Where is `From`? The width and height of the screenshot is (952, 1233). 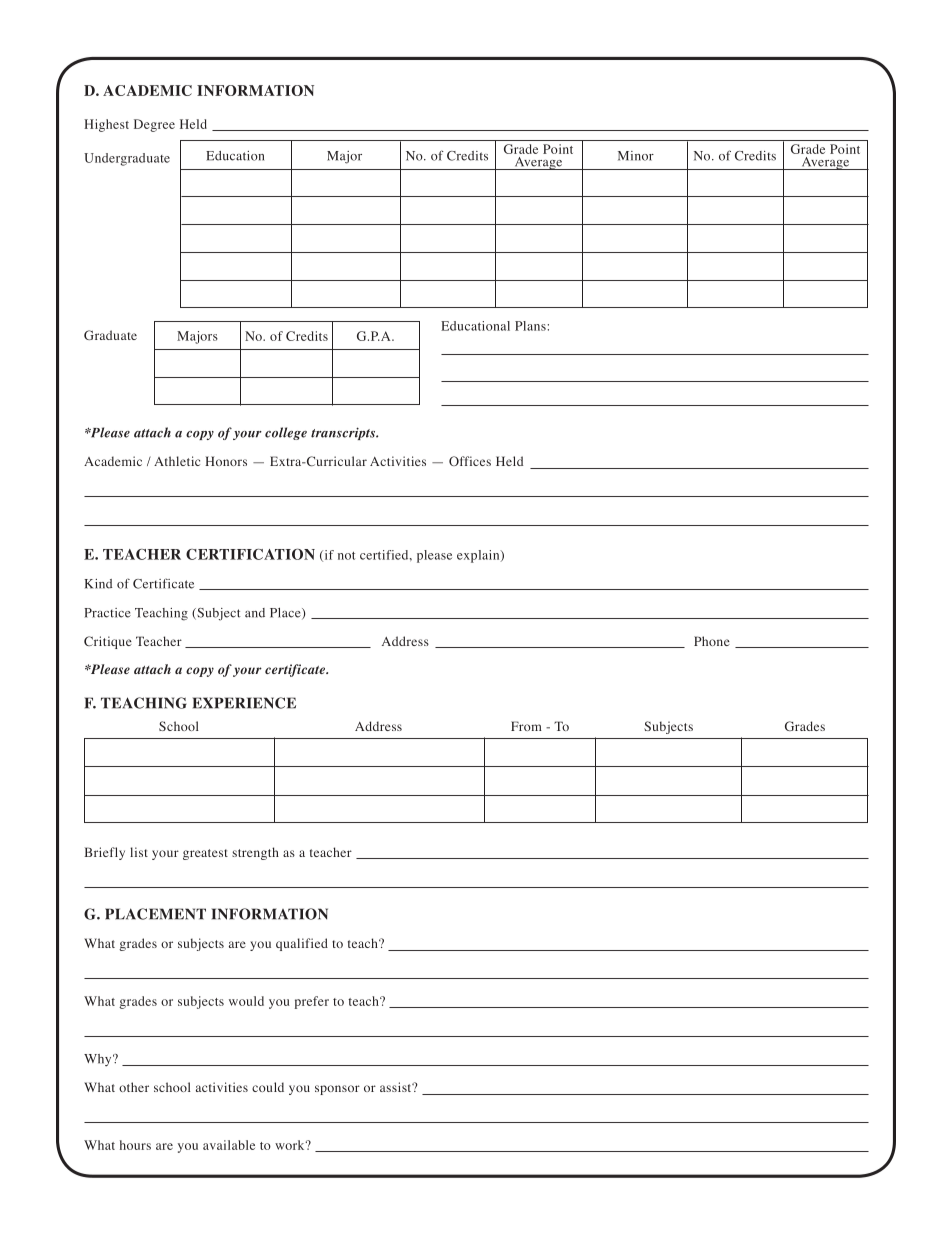 From is located at coordinates (526, 726).
